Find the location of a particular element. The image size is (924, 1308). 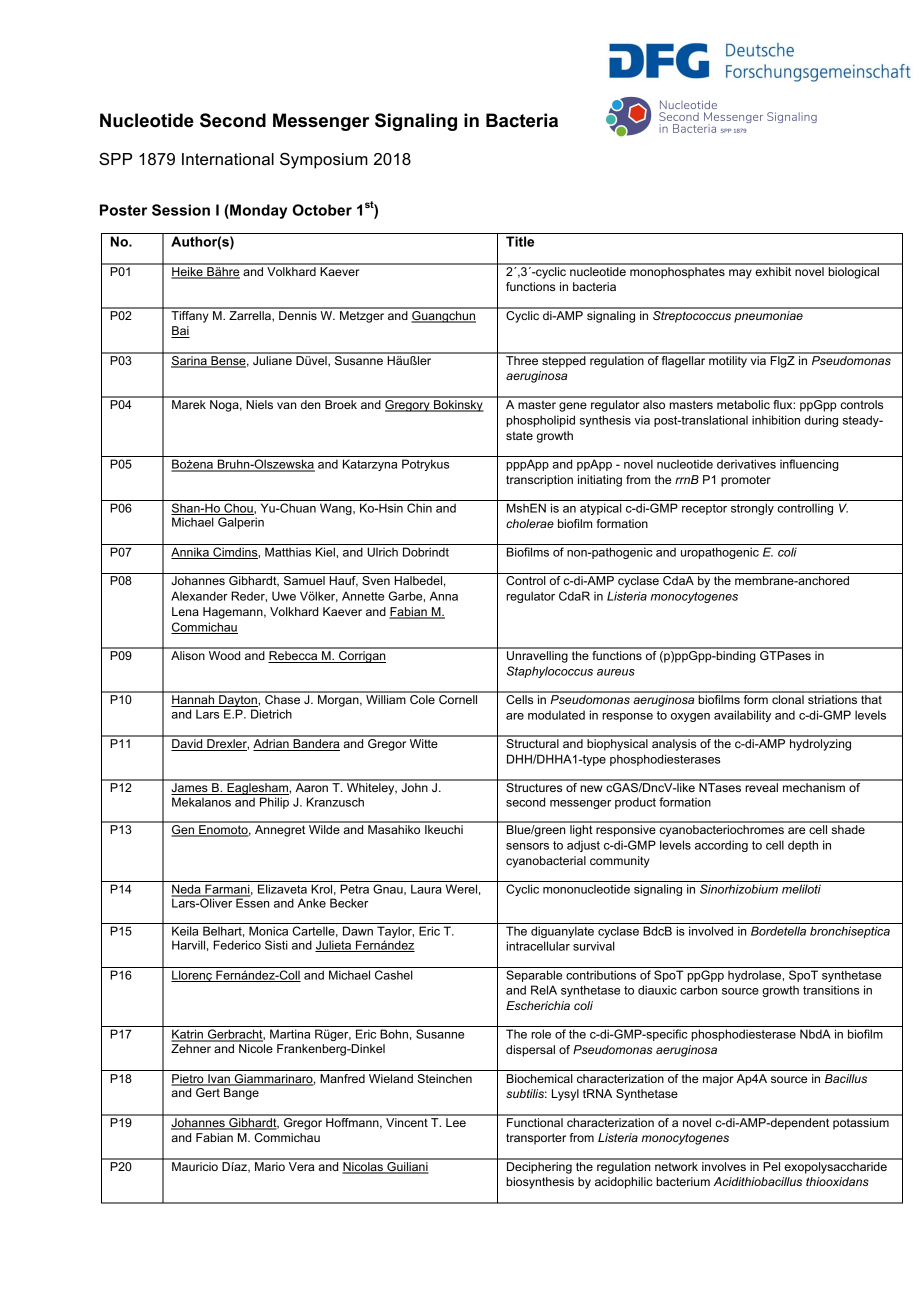

Lena is located at coordinates (185, 611).
